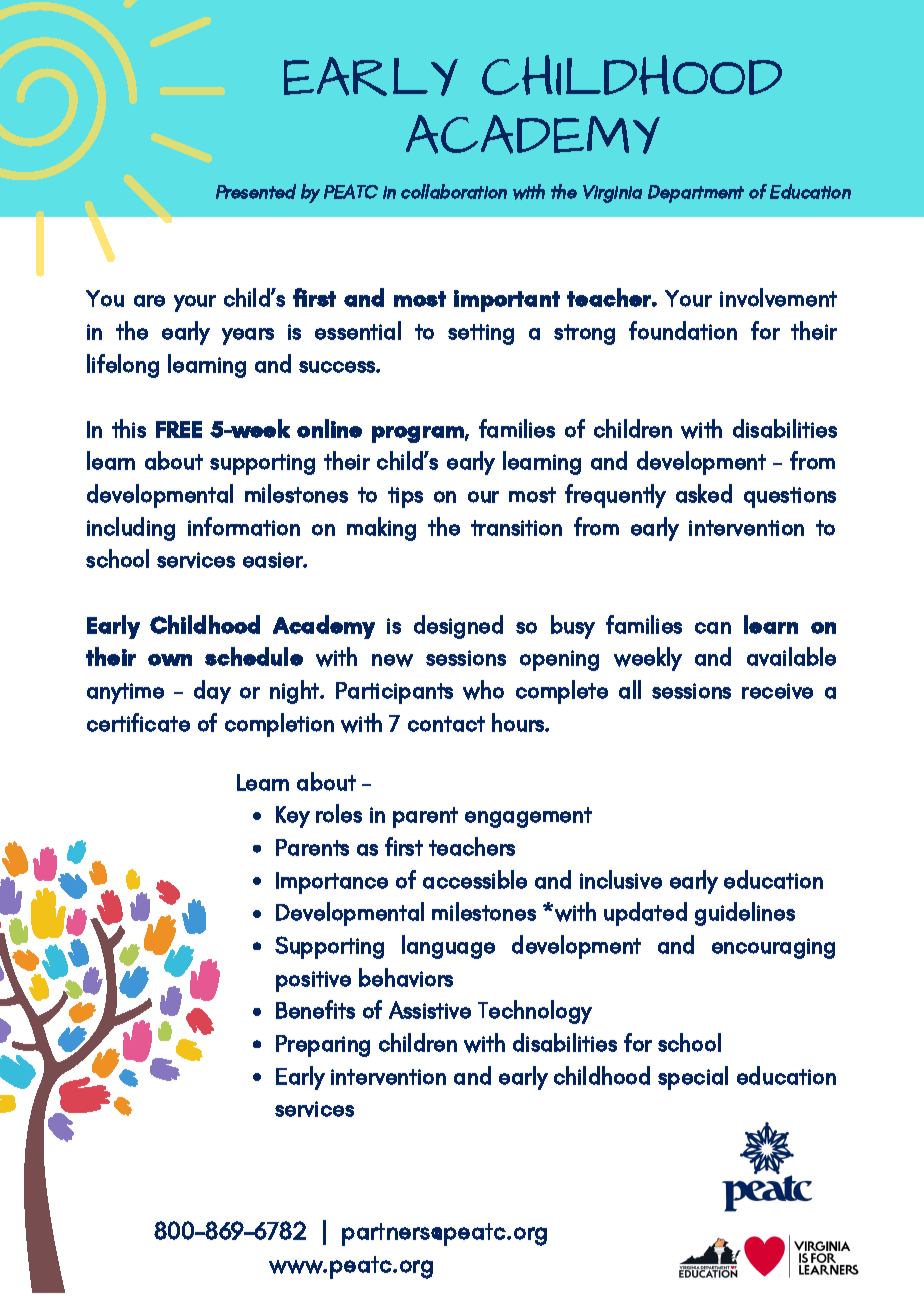  I want to click on can, so click(713, 628).
